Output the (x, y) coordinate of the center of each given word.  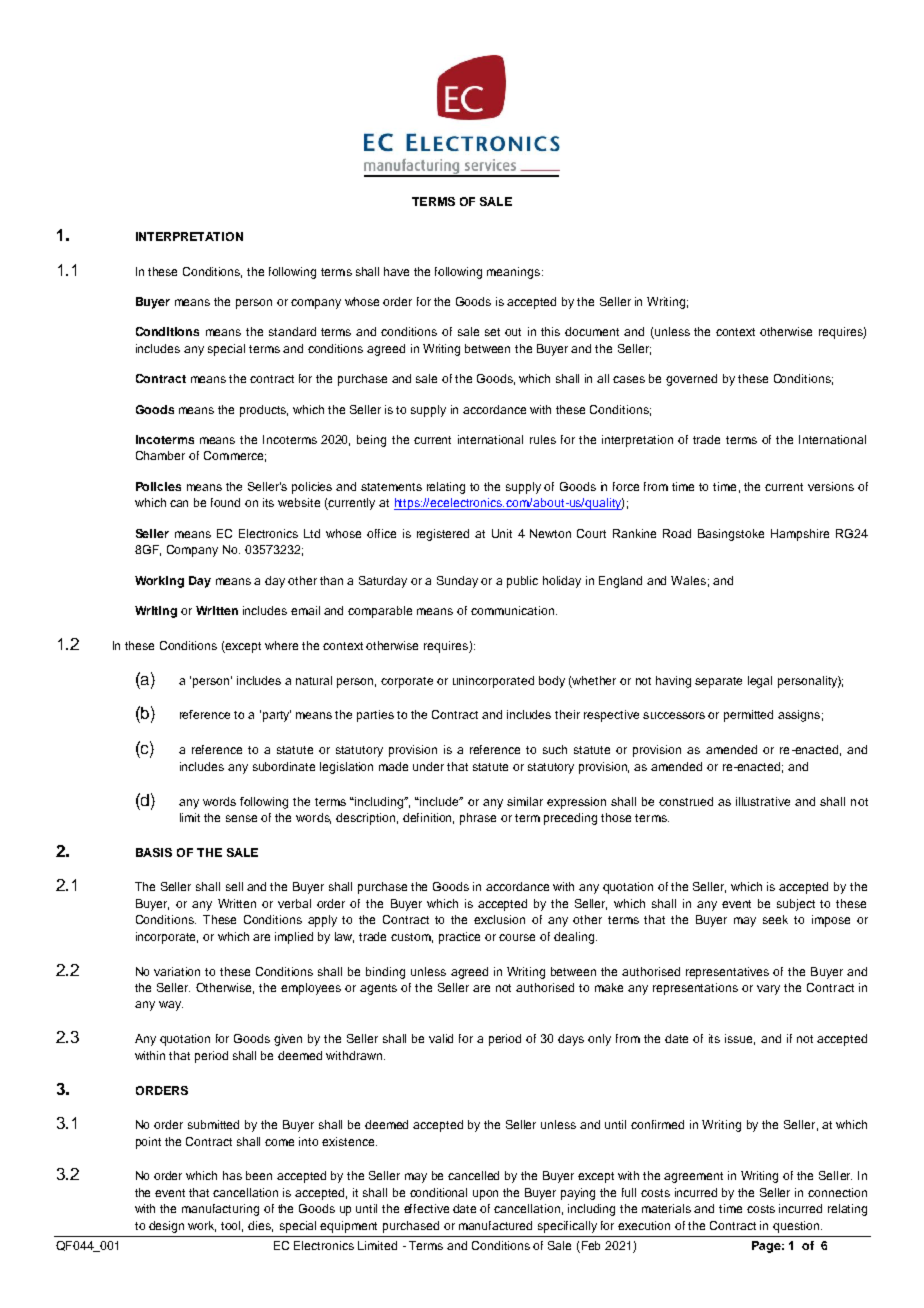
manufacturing (220, 1210)
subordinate (284, 766)
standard (292, 331)
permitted (748, 716)
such (555, 749)
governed (691, 380)
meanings (515, 273)
